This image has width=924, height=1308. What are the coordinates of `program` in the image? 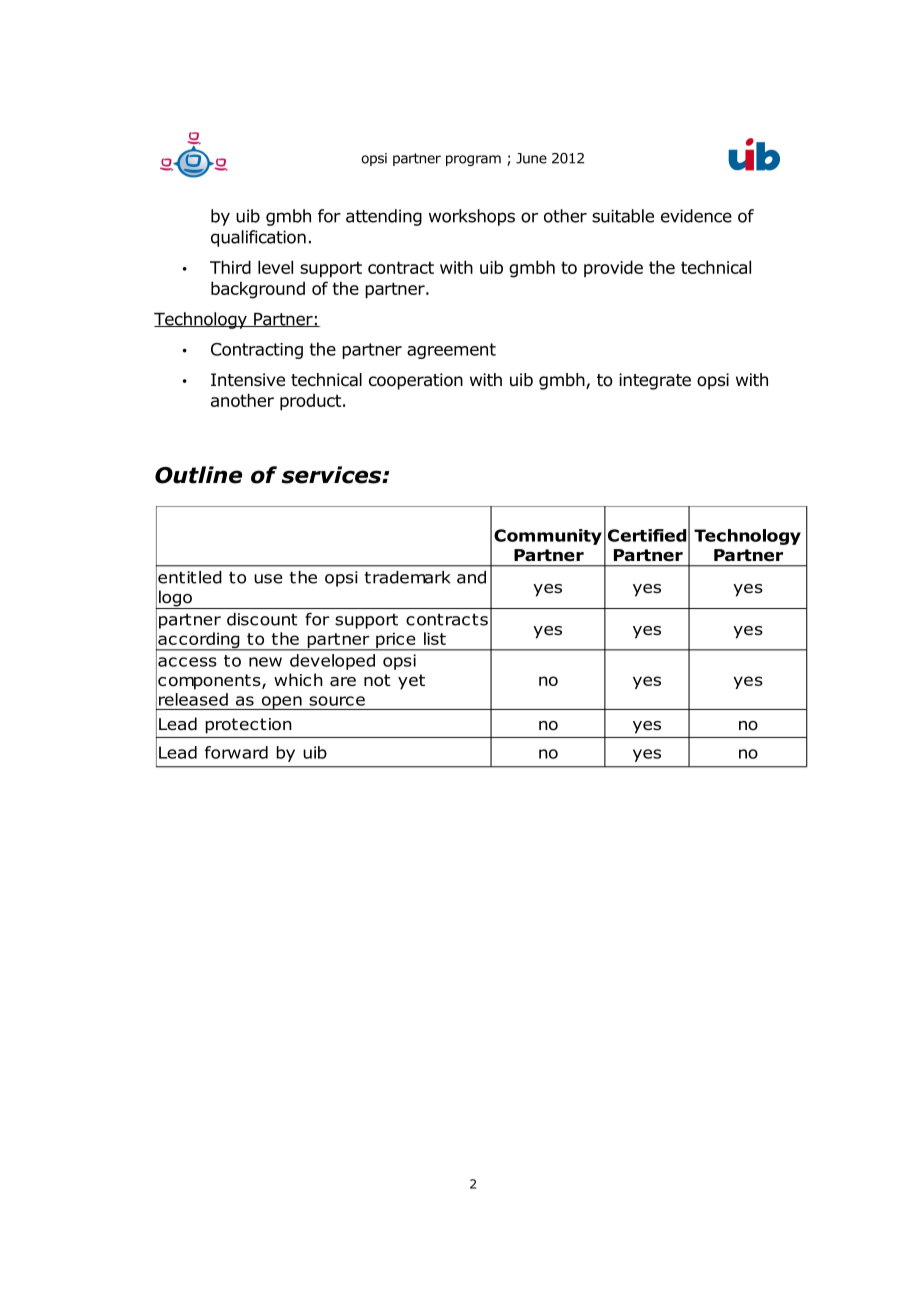 It's located at (473, 160).
